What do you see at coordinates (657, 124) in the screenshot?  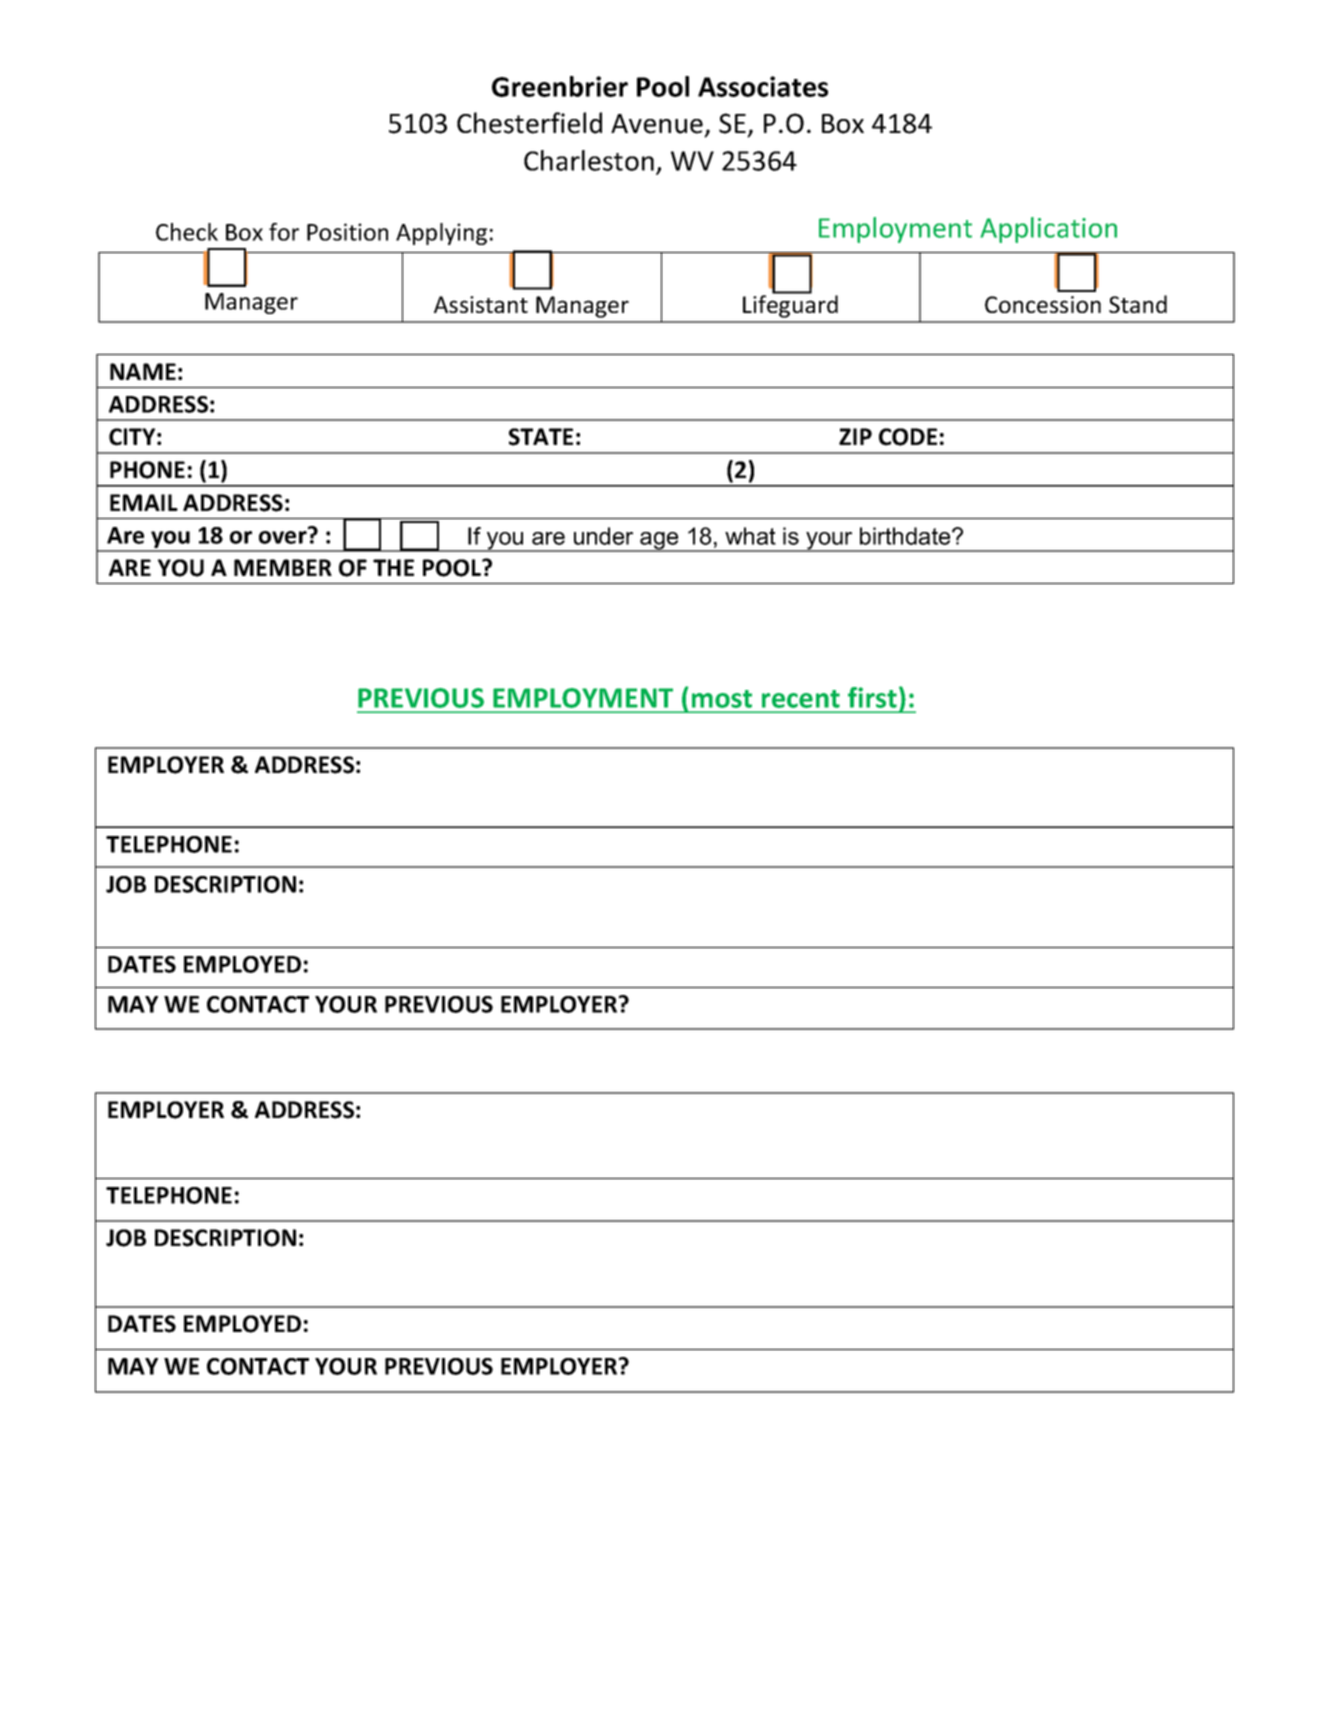 I see `Avenue` at bounding box center [657, 124].
